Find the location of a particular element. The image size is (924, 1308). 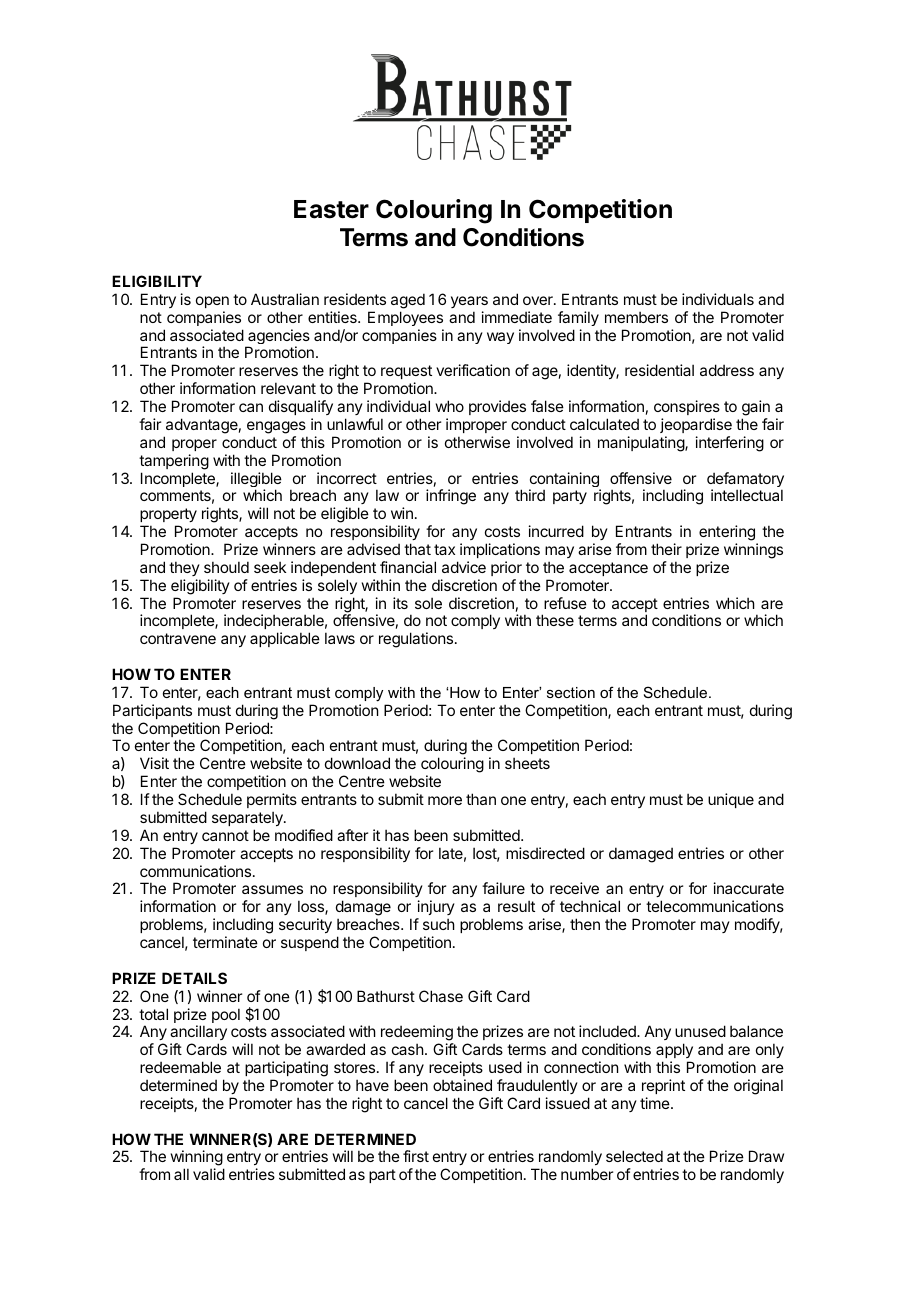

members is located at coordinates (636, 317).
